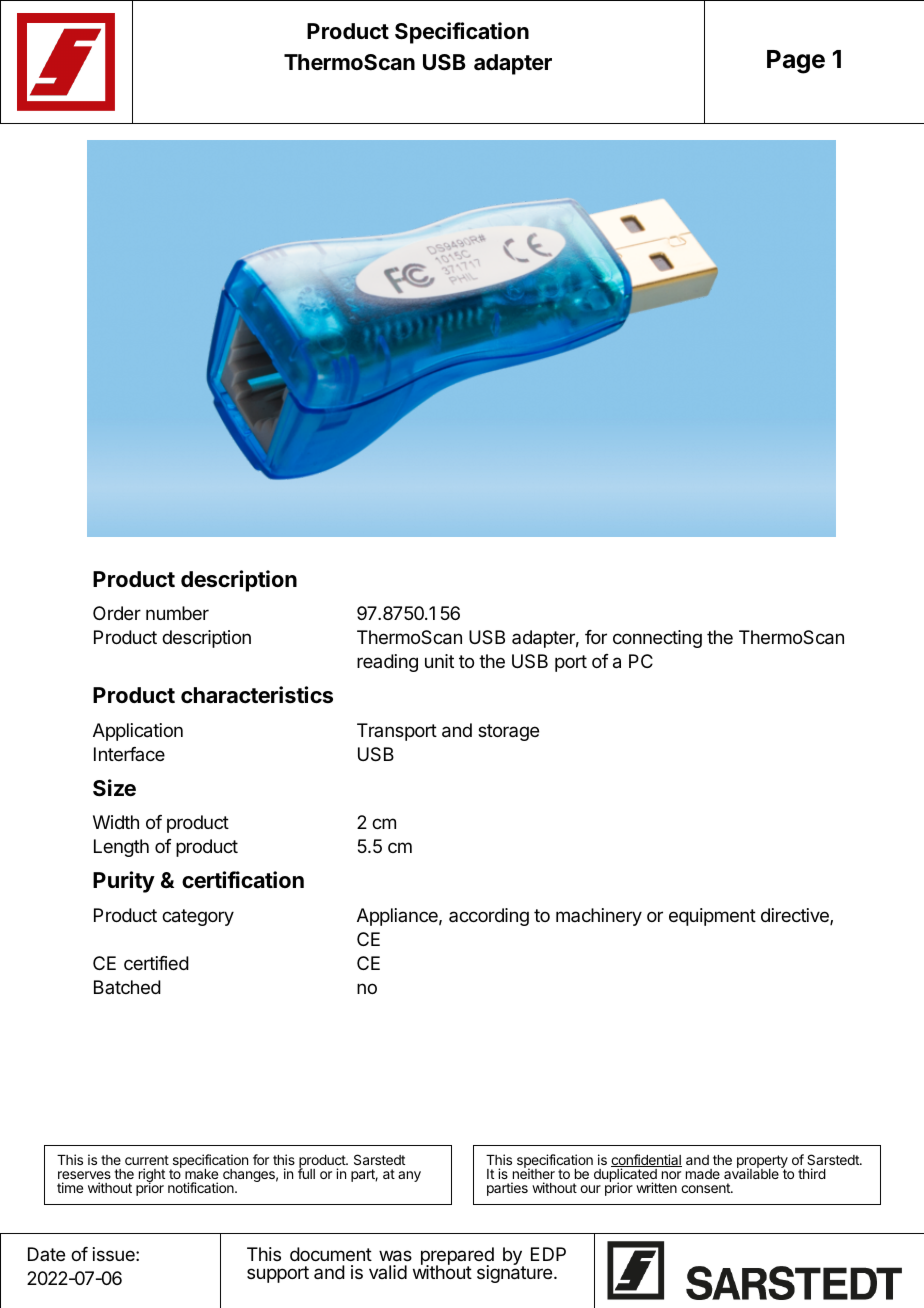 This screenshot has width=924, height=1308. Describe the element at coordinates (117, 613) in the screenshot. I see `Order` at that location.
